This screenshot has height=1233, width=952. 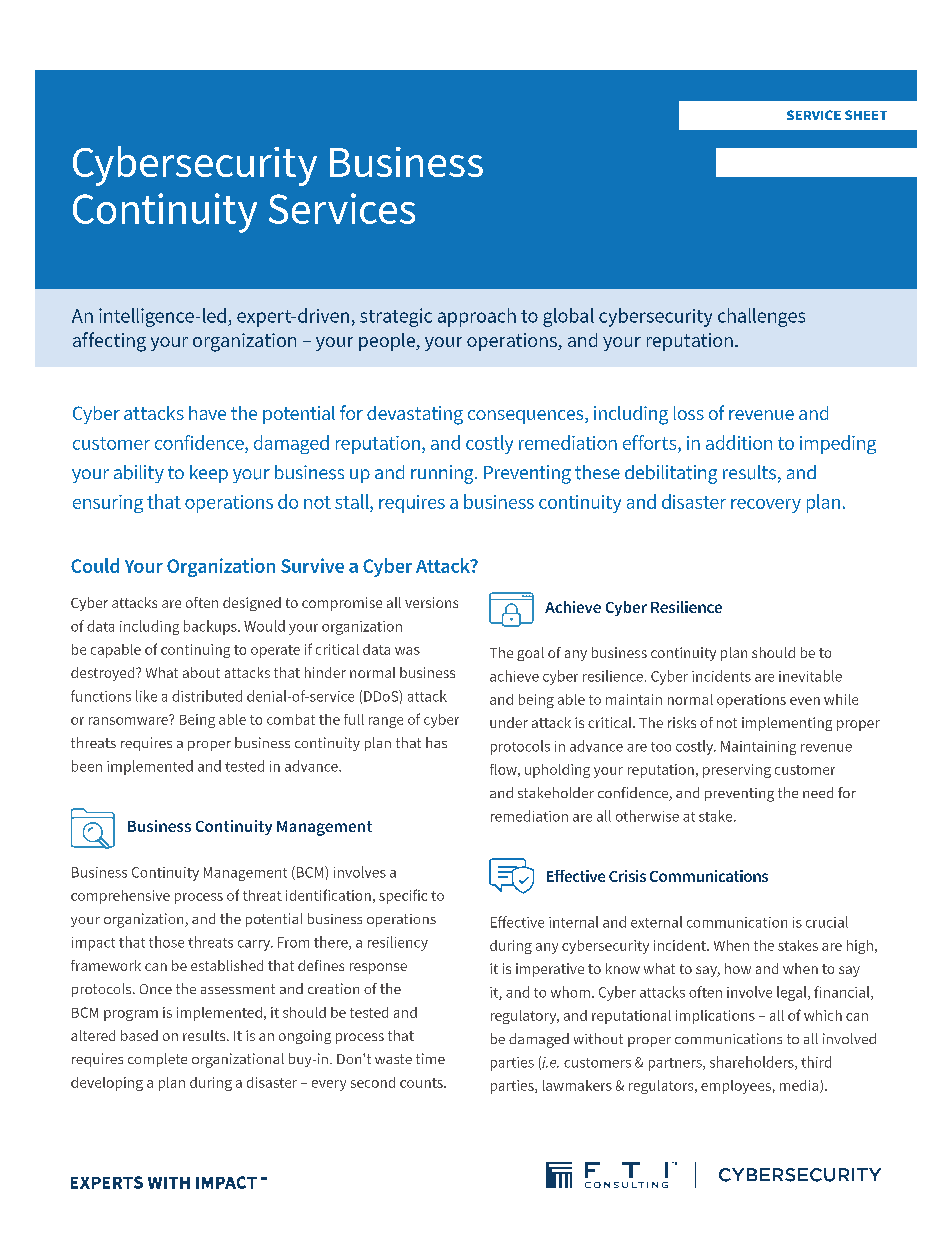 I want to click on SHEET, so click(x=866, y=115).
